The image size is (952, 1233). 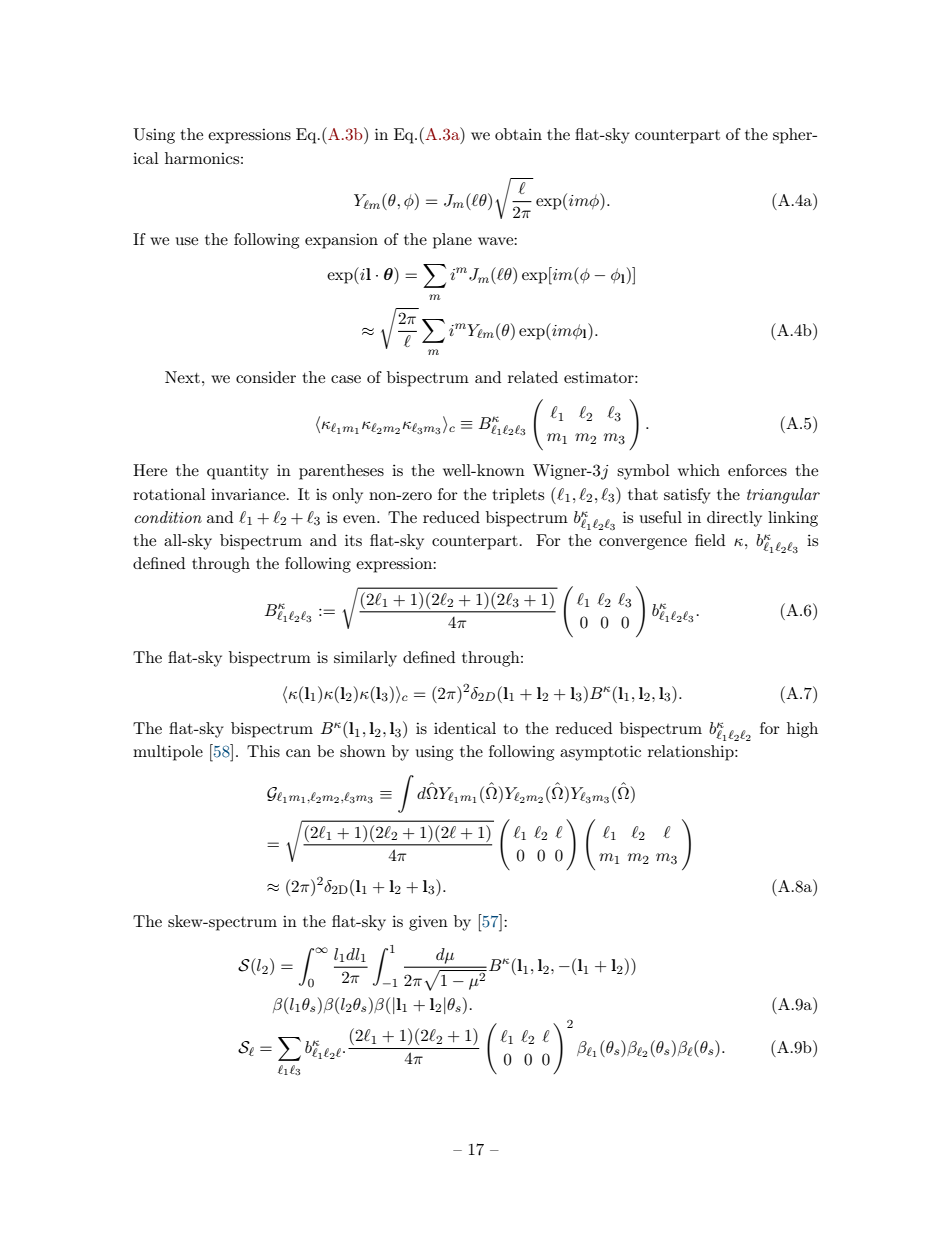 What do you see at coordinates (363, 751) in the image?
I see `shown` at bounding box center [363, 751].
